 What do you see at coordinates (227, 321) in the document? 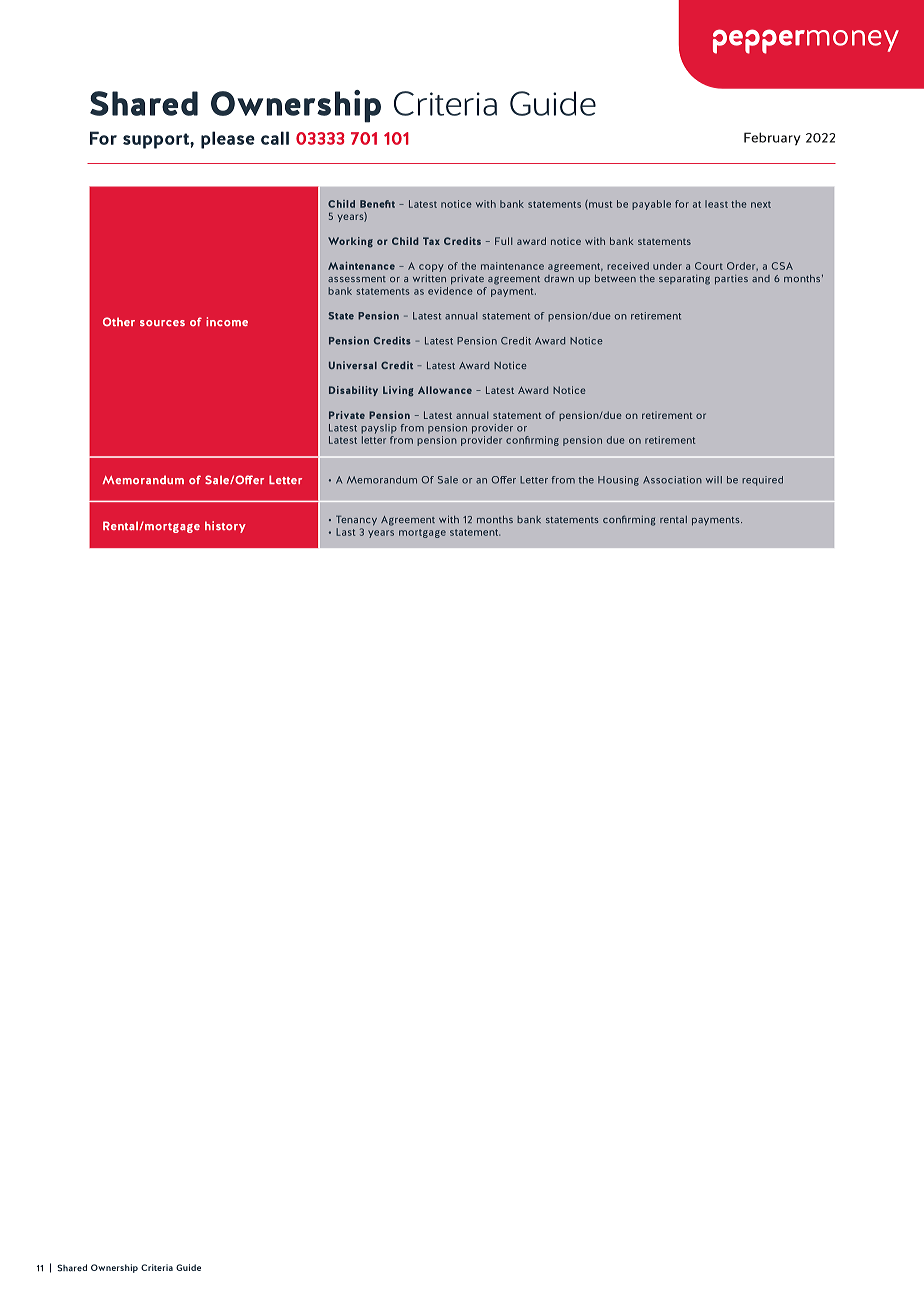
I see `income` at bounding box center [227, 321].
